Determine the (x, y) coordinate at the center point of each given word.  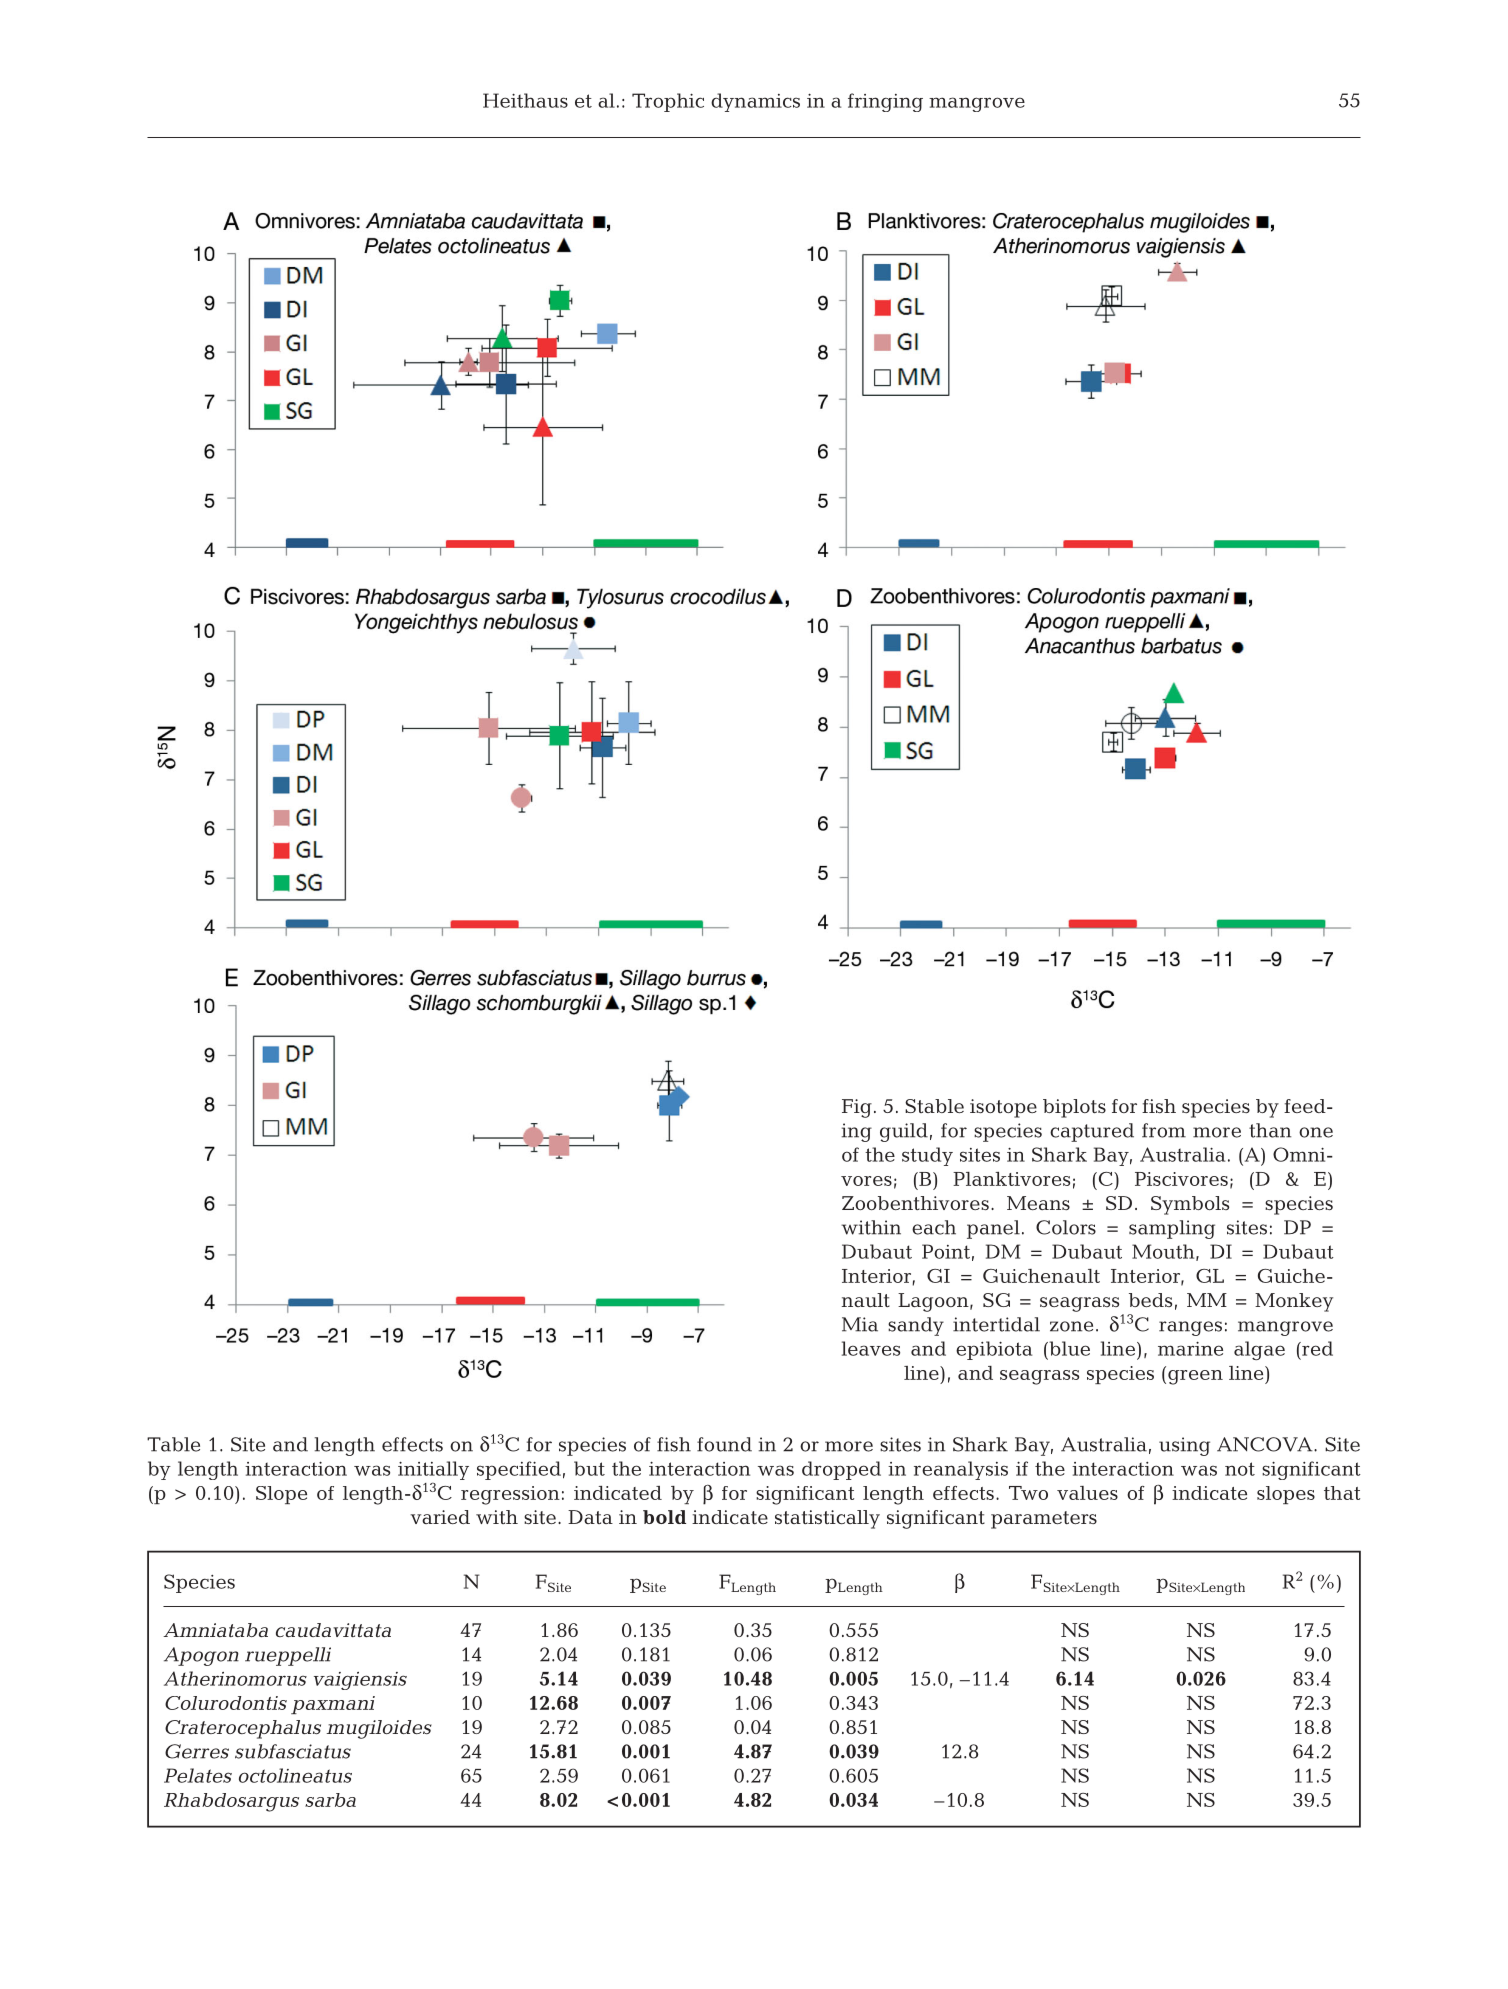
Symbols (1190, 1205)
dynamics (755, 102)
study (927, 1156)
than (1270, 1130)
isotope (1003, 1108)
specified (519, 1470)
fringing (885, 102)
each (934, 1227)
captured (1092, 1132)
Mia (860, 1324)
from (1164, 1130)
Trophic (668, 102)
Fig (857, 1108)
